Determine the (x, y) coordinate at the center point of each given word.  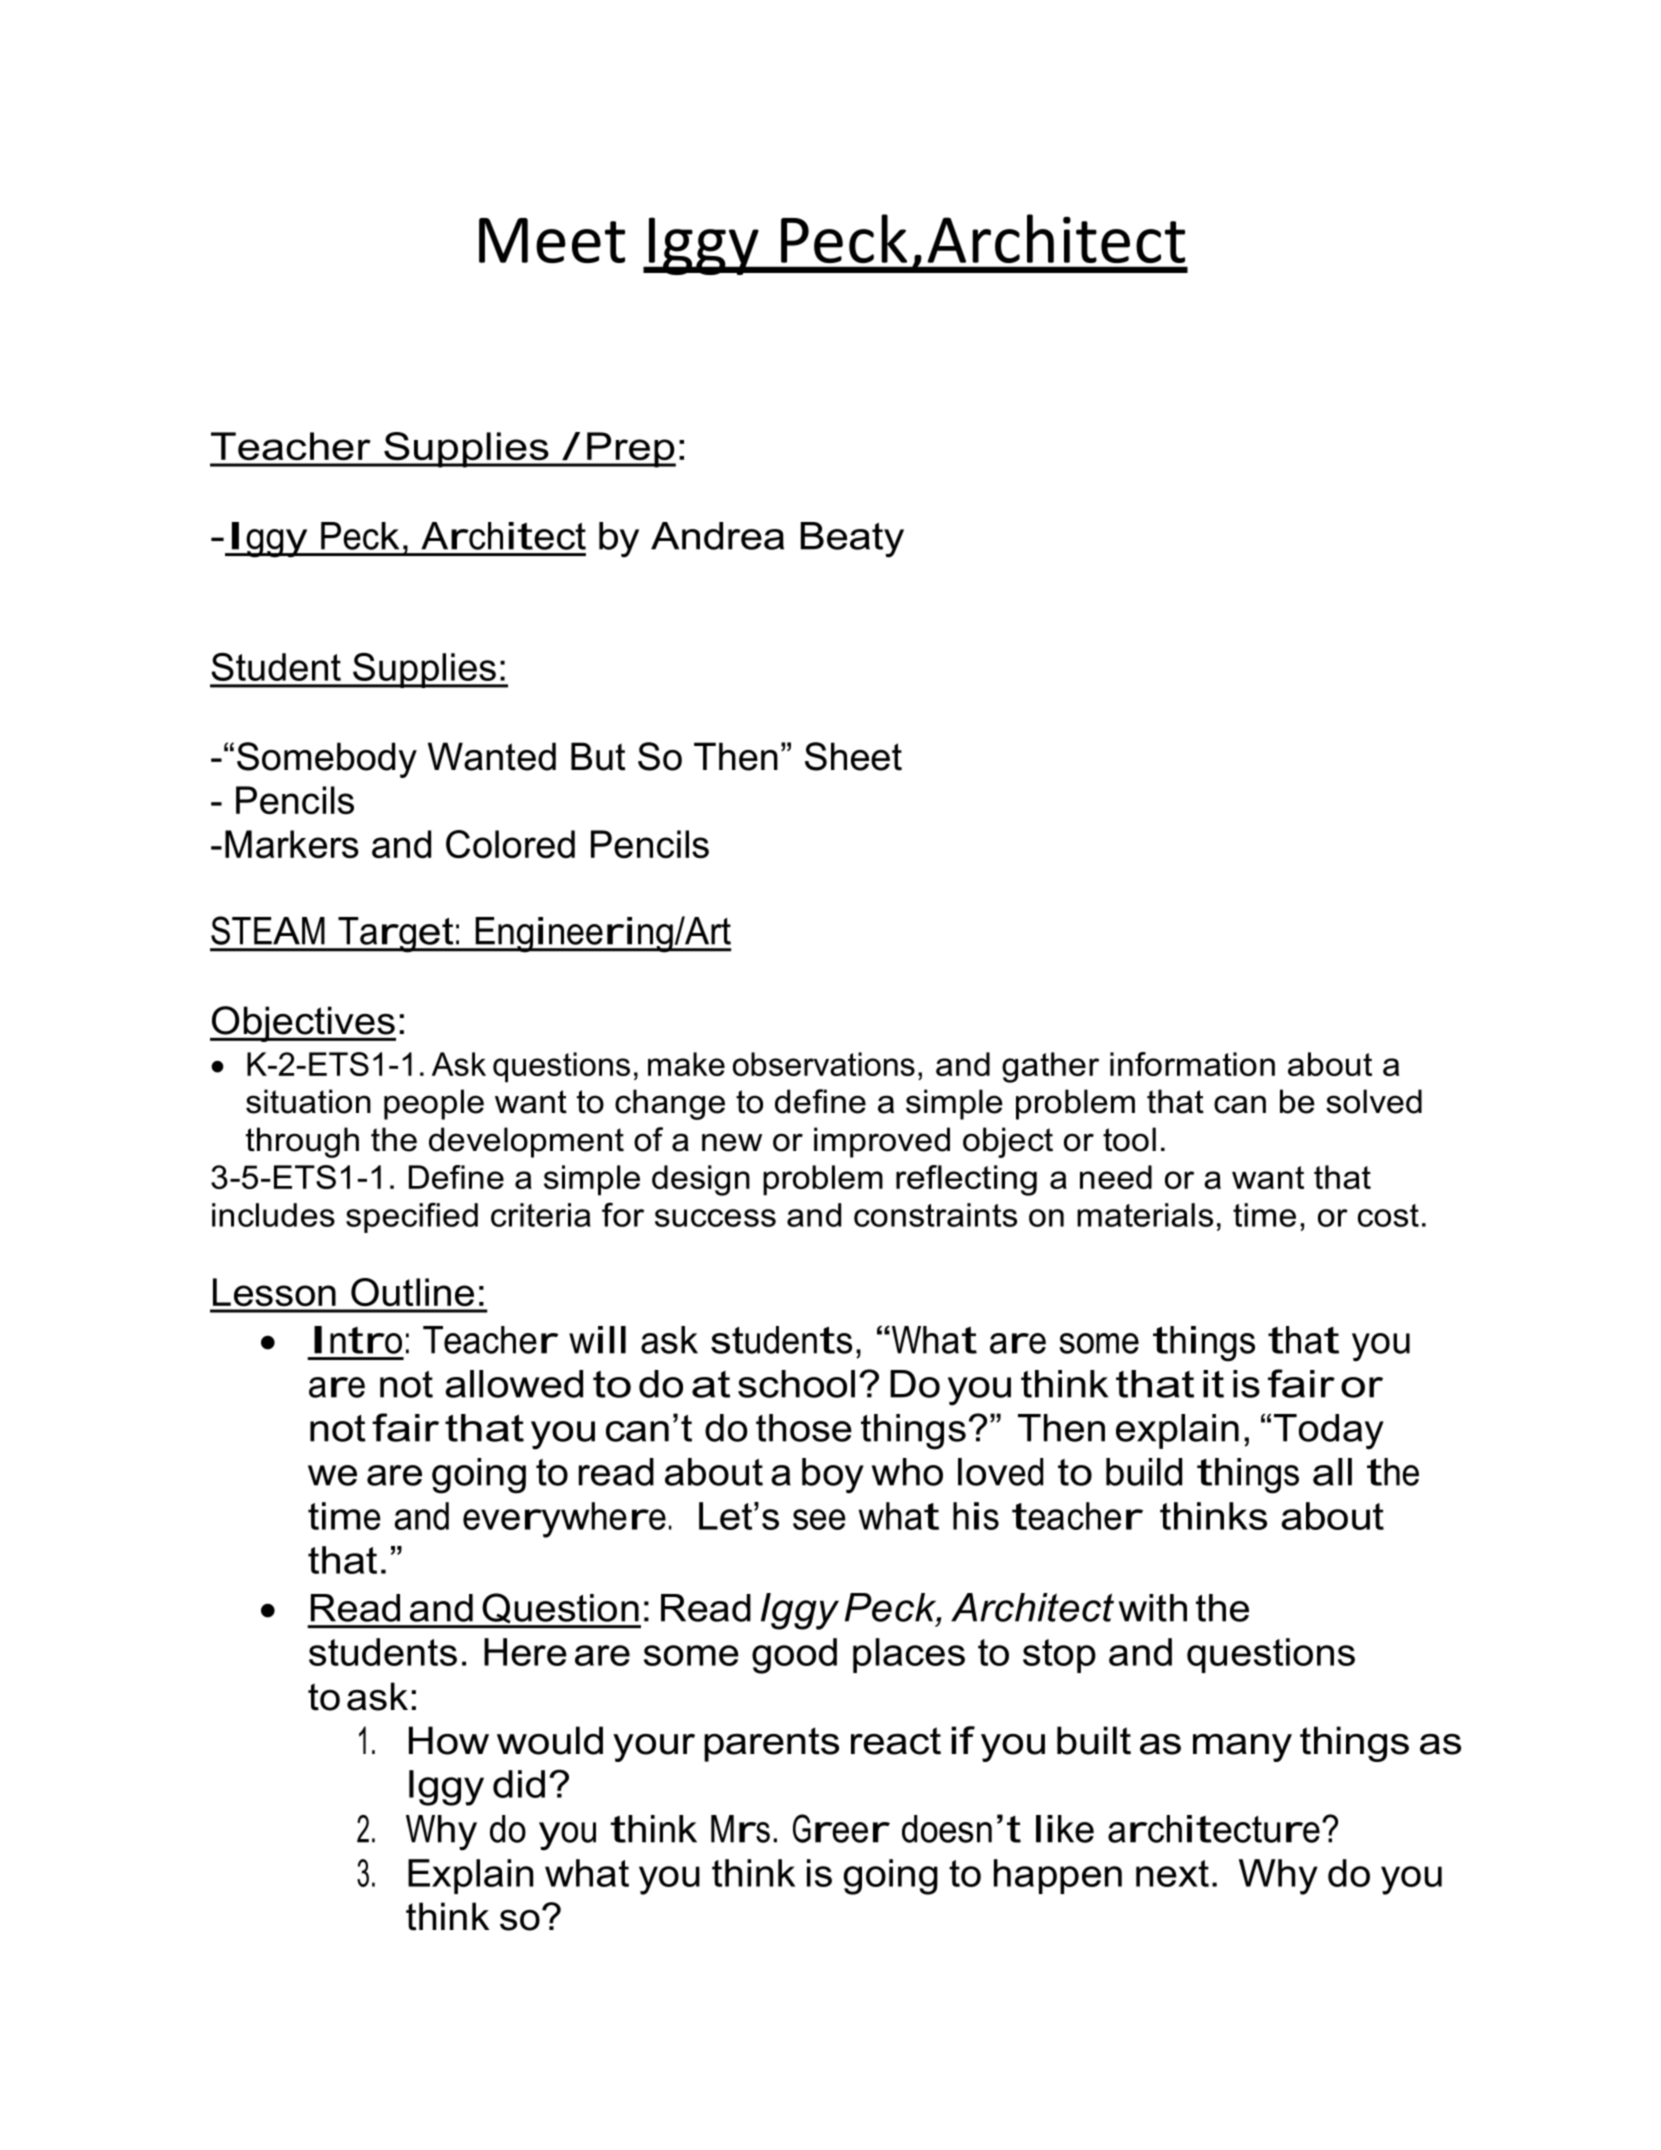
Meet (552, 240)
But (598, 756)
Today (1329, 1432)
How (449, 1740)
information (1192, 1064)
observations (824, 1064)
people (434, 1104)
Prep (630, 450)
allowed (514, 1384)
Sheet (853, 756)
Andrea (717, 536)
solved (1374, 1101)
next (1172, 1873)
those (804, 1428)
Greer (841, 1828)
